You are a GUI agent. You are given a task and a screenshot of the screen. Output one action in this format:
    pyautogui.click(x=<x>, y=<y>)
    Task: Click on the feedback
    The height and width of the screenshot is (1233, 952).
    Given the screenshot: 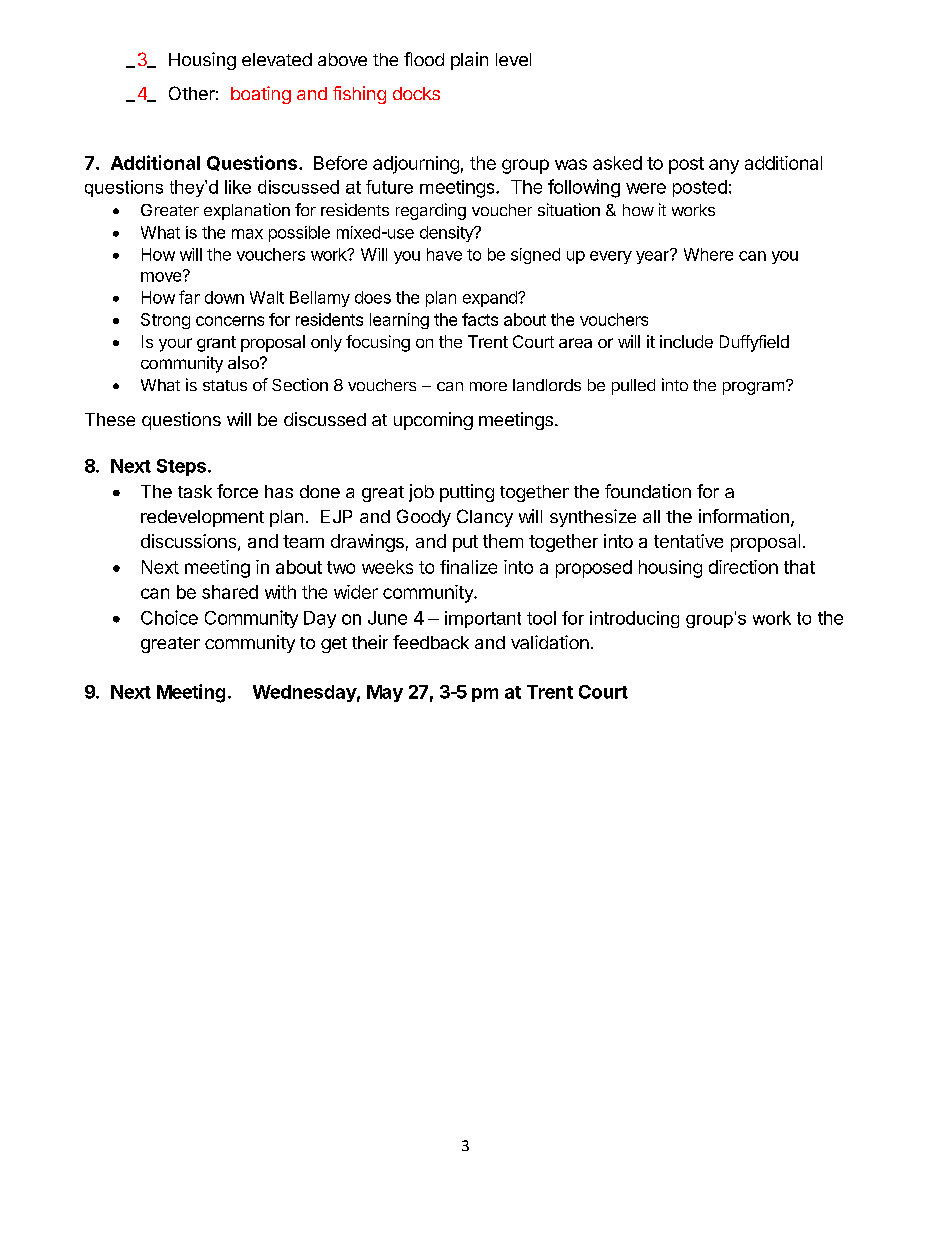 What is the action you would take?
    pyautogui.click(x=431, y=642)
